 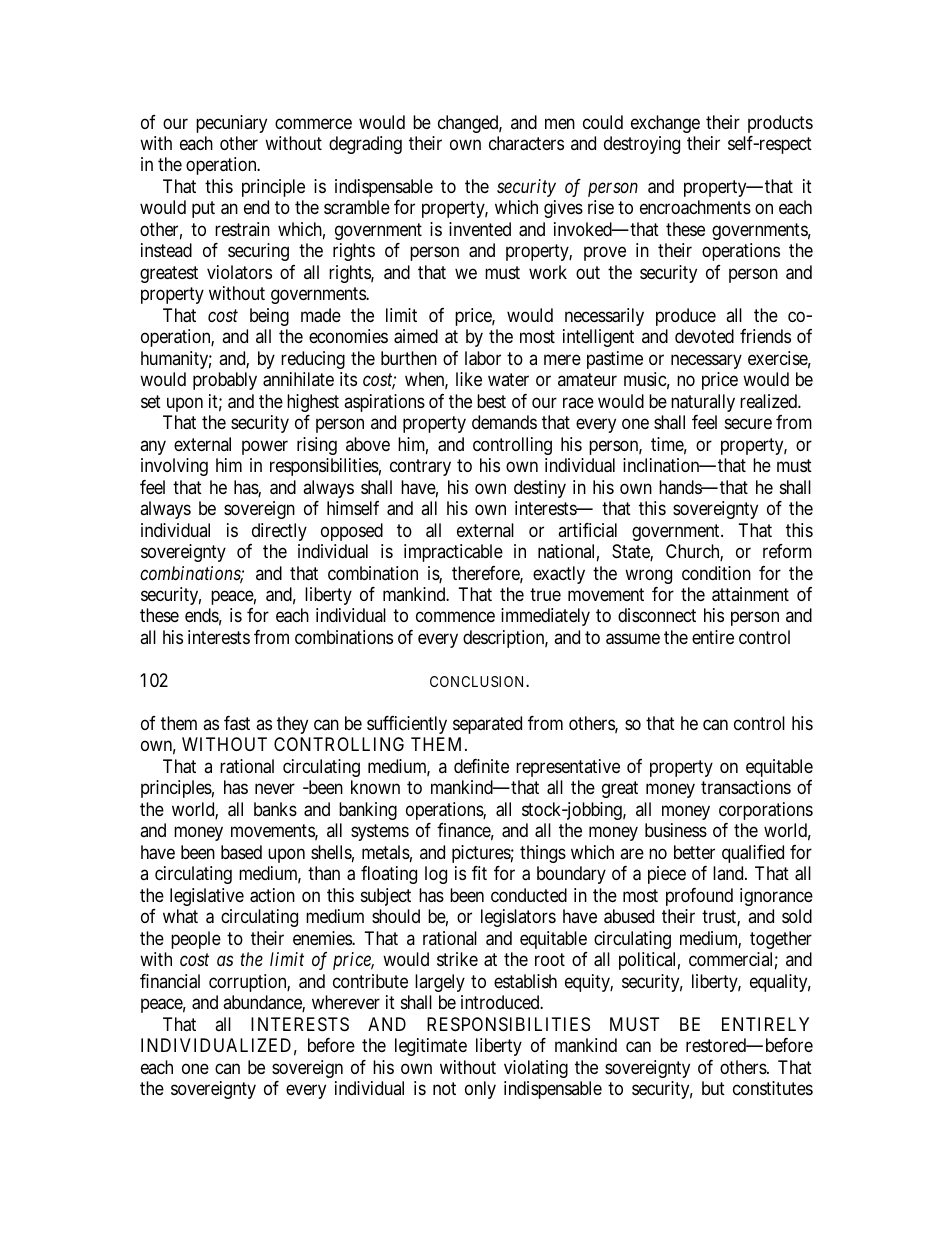 I want to click on attainment, so click(x=750, y=594).
